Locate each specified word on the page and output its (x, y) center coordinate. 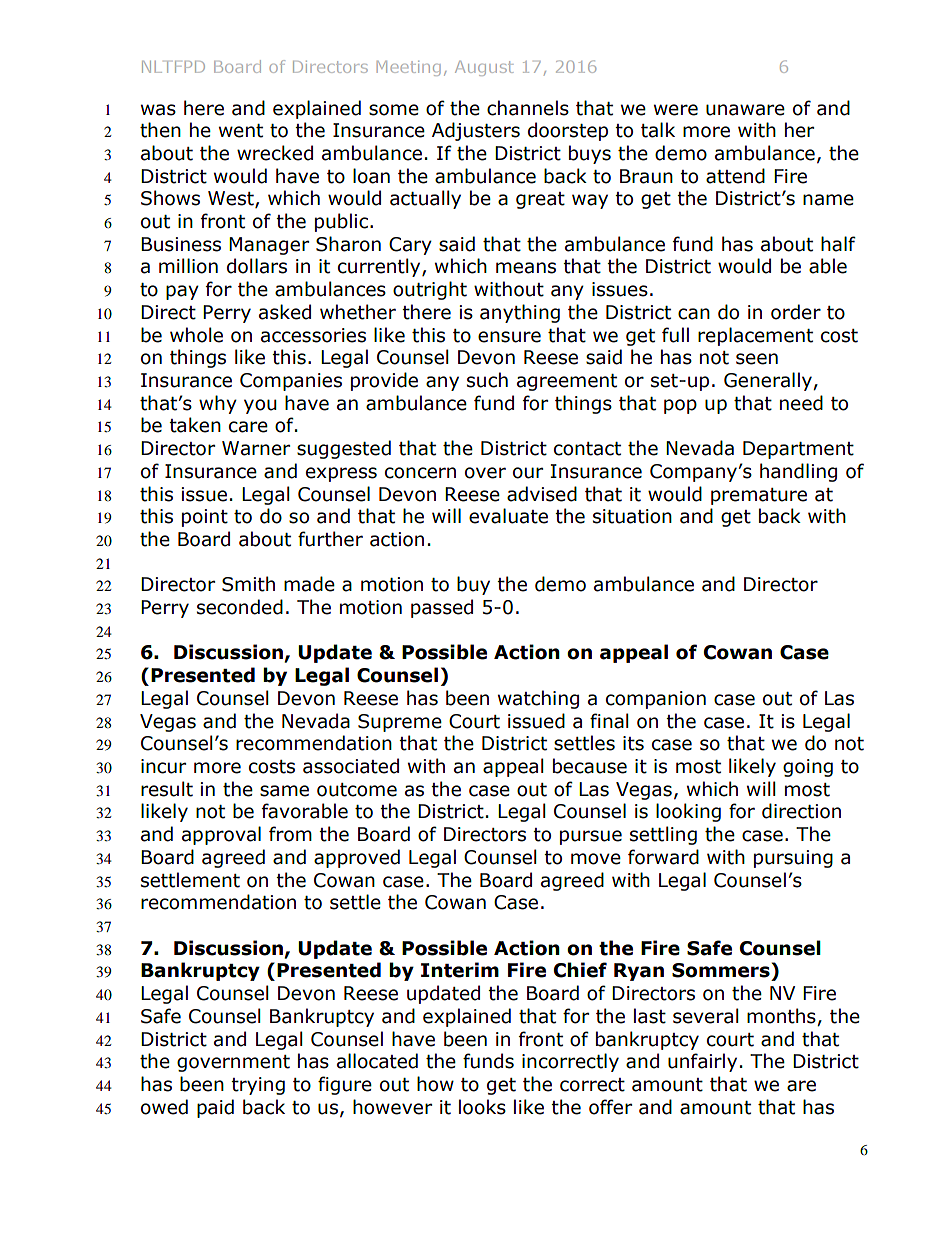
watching (538, 699)
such (487, 380)
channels (528, 108)
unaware (745, 110)
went (241, 131)
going (808, 768)
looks (482, 1107)
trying (258, 1086)
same (284, 791)
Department (798, 450)
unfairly (702, 1062)
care (248, 427)
